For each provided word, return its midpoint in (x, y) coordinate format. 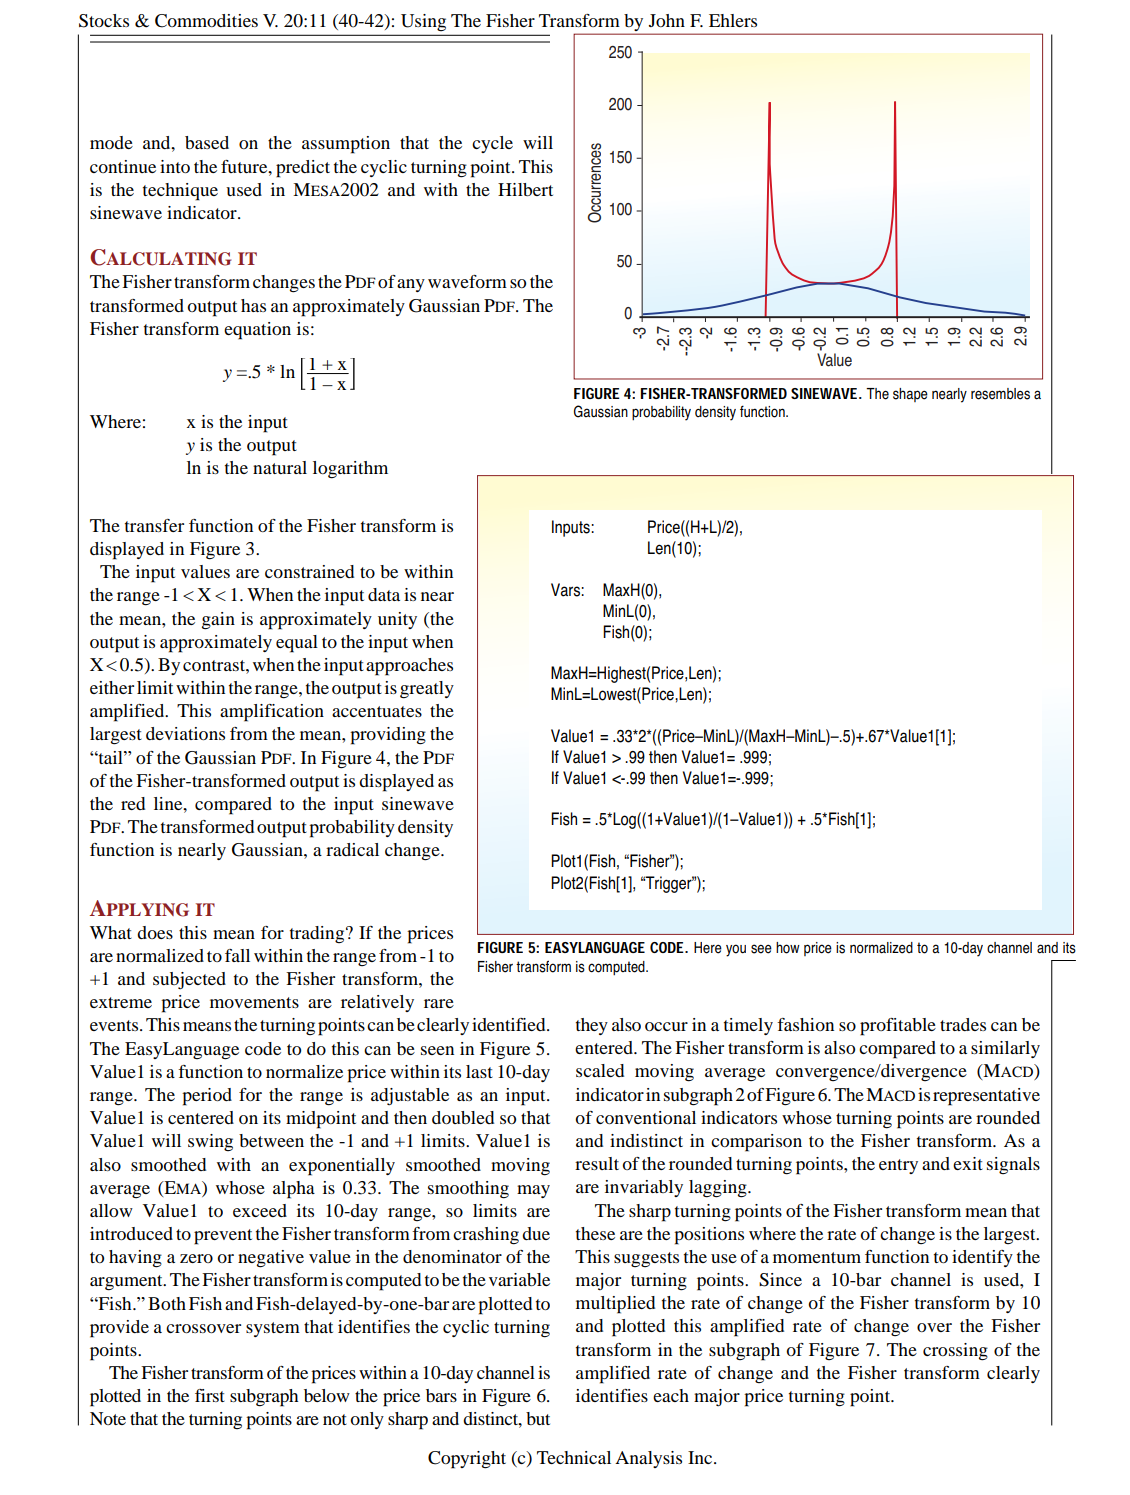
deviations (185, 733)
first (210, 1395)
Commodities (206, 21)
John (667, 20)
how (788, 948)
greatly (427, 690)
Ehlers (733, 20)
